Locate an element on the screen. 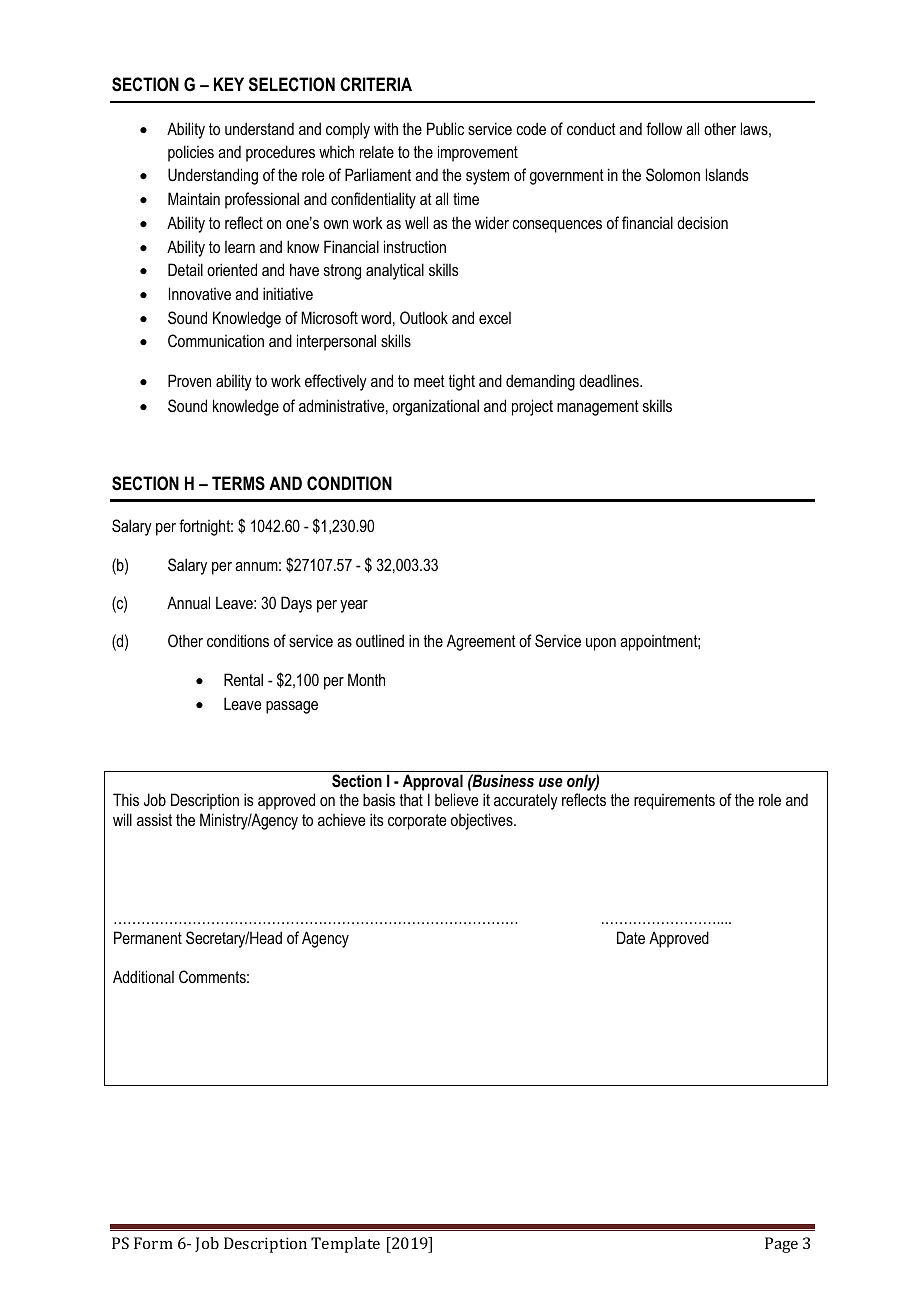 The width and height of the screenshot is (924, 1308). Date is located at coordinates (631, 937).
